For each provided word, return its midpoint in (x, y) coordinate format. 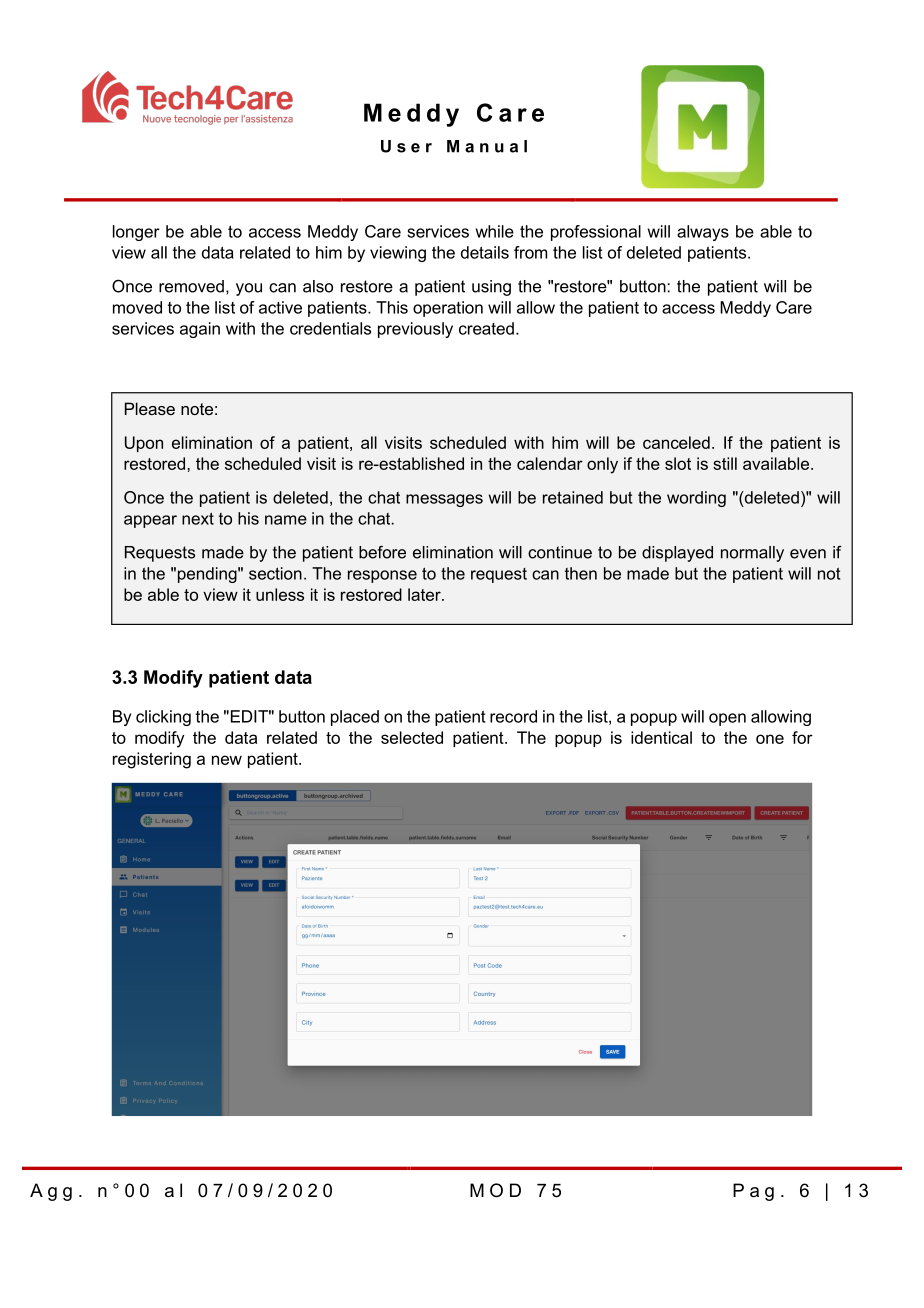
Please (150, 408)
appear (150, 521)
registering (152, 760)
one (770, 739)
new (227, 760)
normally (752, 554)
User (406, 146)
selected (412, 737)
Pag (753, 1192)
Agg (51, 1192)
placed (355, 718)
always (703, 233)
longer (136, 233)
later (425, 594)
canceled (676, 442)
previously (415, 330)
